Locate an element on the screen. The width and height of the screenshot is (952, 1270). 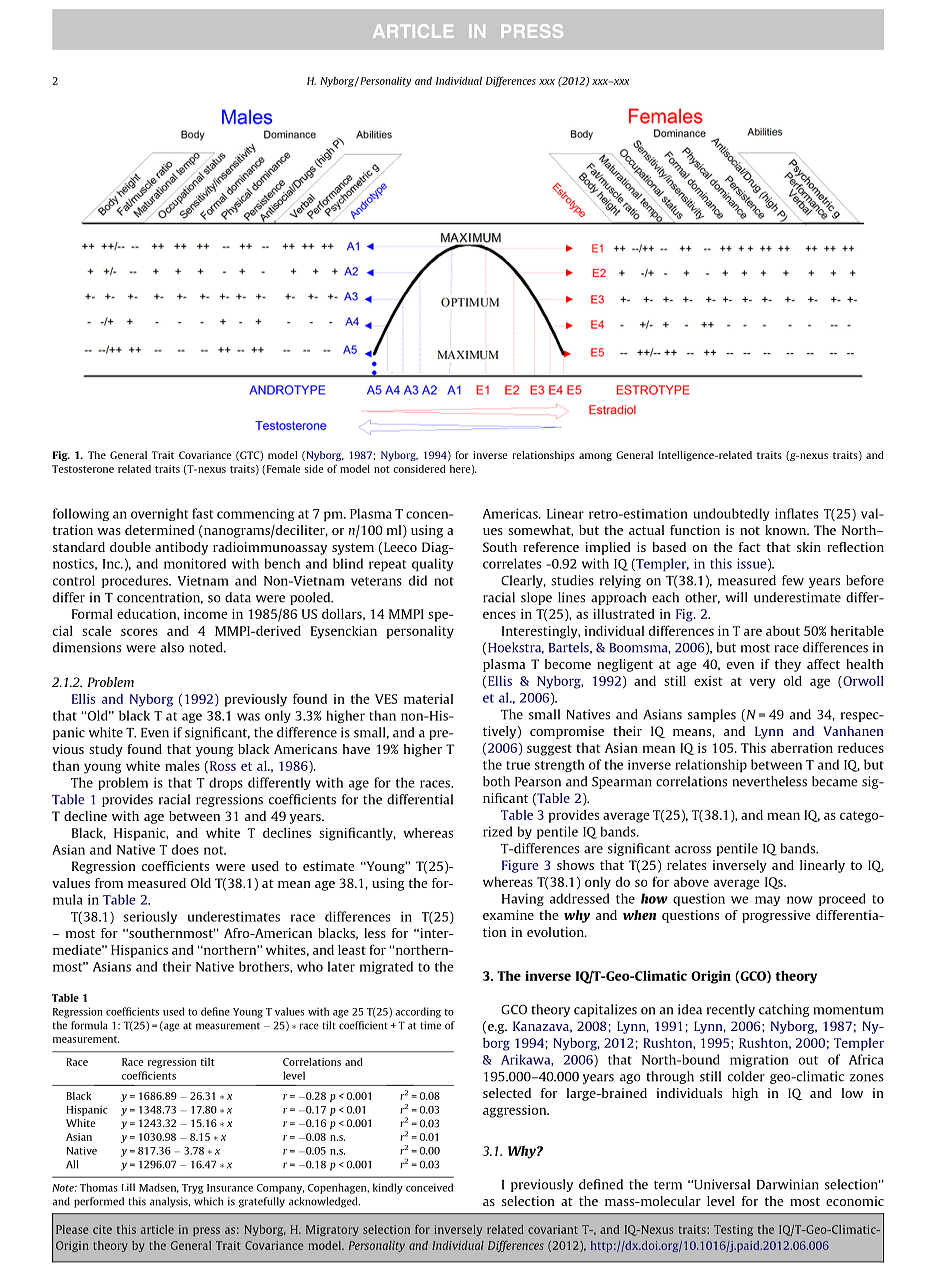
males is located at coordinates (182, 766).
